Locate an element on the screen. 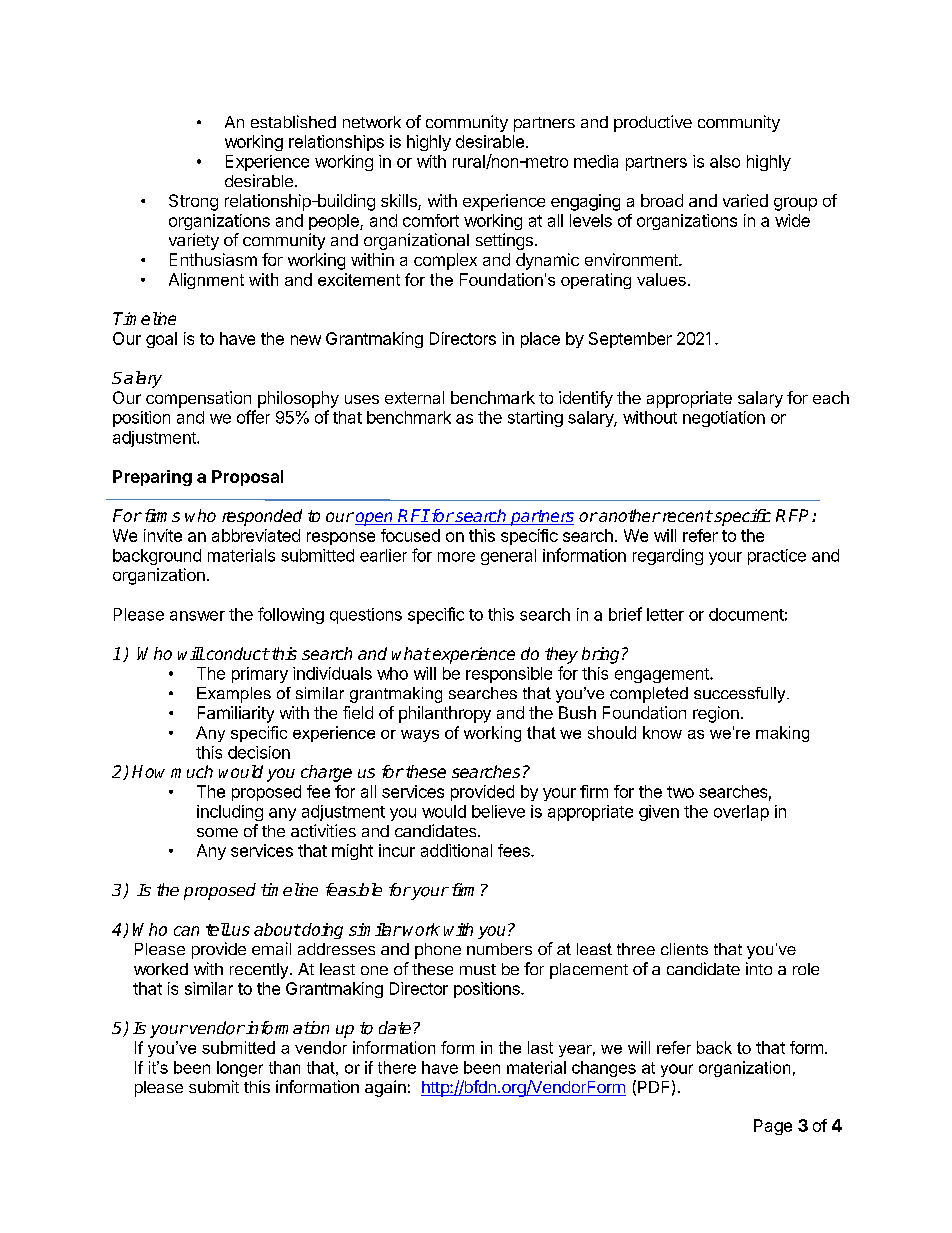 The width and height of the screenshot is (952, 1233). negotiation is located at coordinates (724, 419).
